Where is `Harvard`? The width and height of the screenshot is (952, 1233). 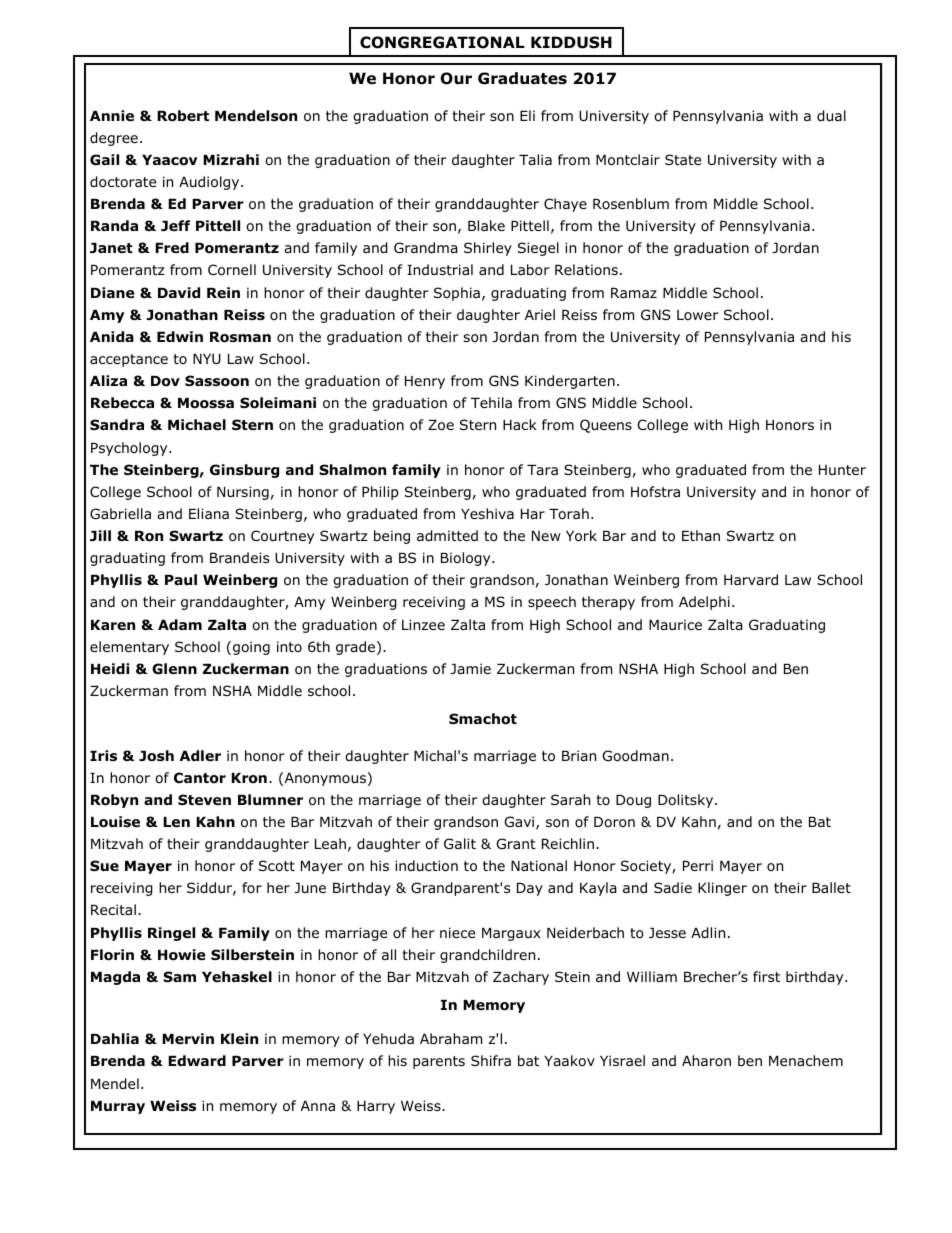
Harvard is located at coordinates (751, 579).
